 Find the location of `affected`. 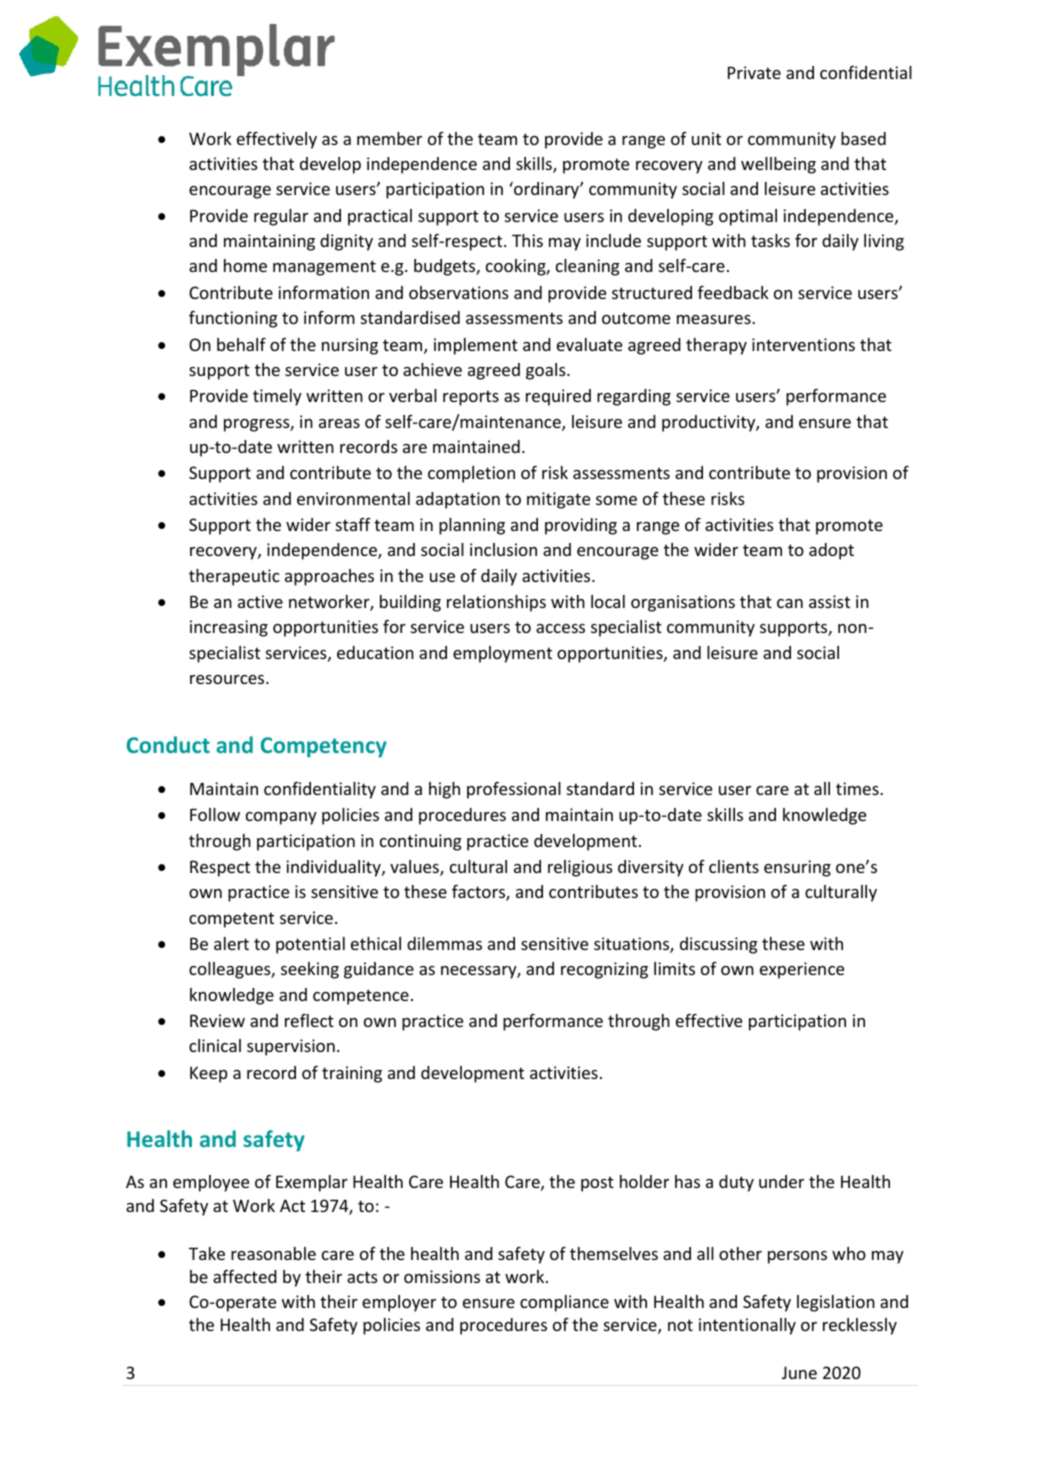

affected is located at coordinates (245, 1276).
